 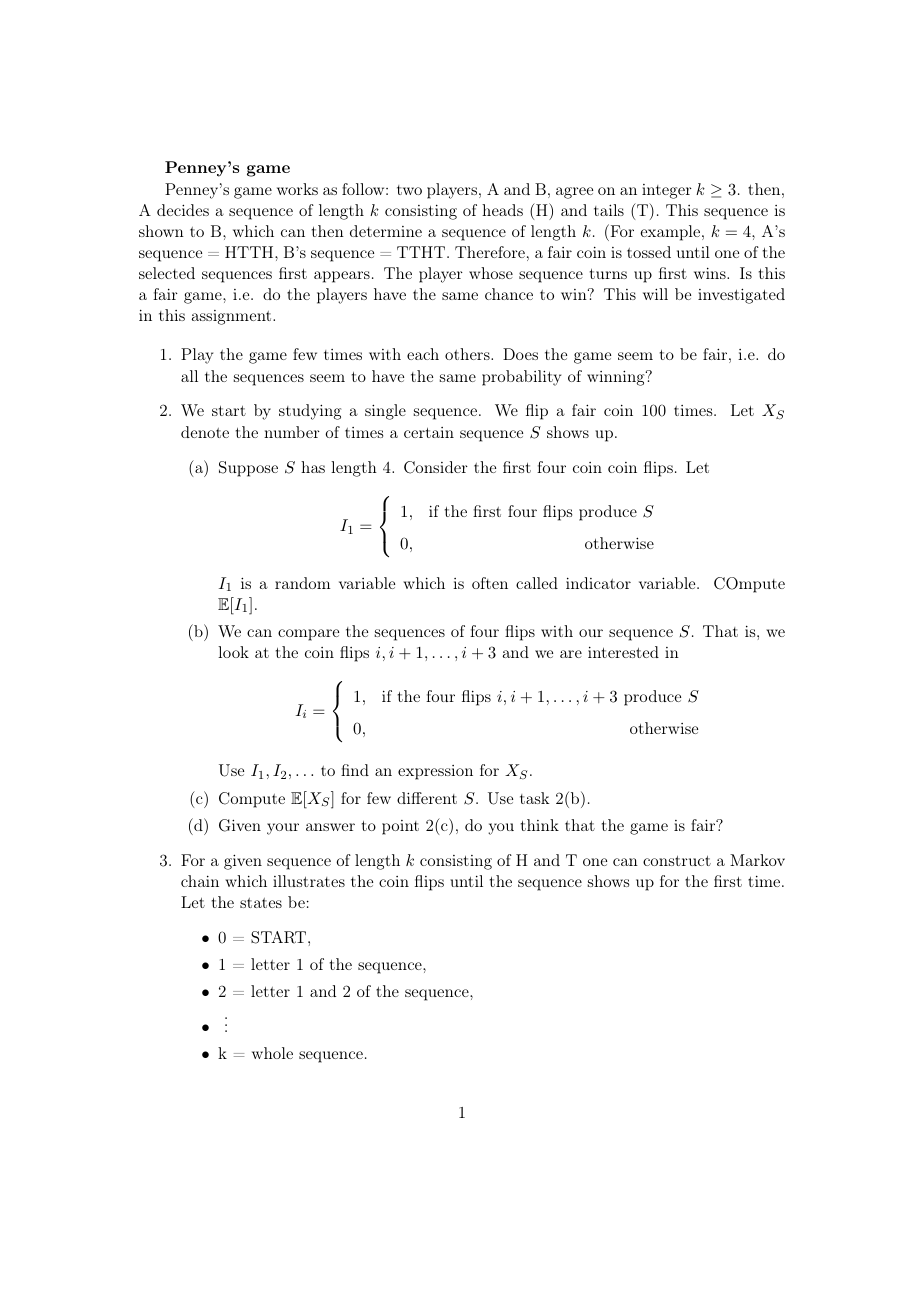 I want to click on your, so click(x=283, y=829).
